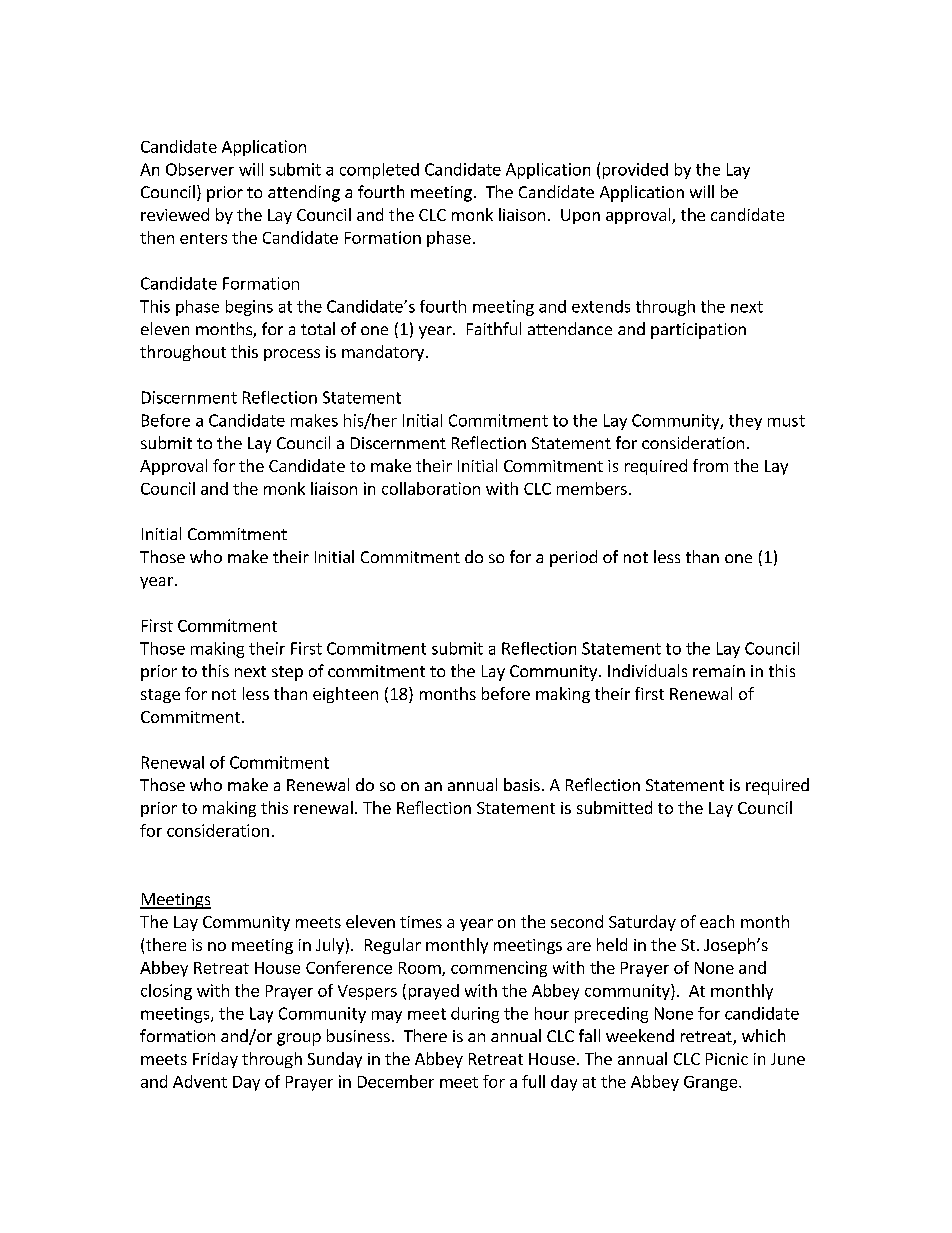  What do you see at coordinates (200, 169) in the page?
I see `Observer` at bounding box center [200, 169].
